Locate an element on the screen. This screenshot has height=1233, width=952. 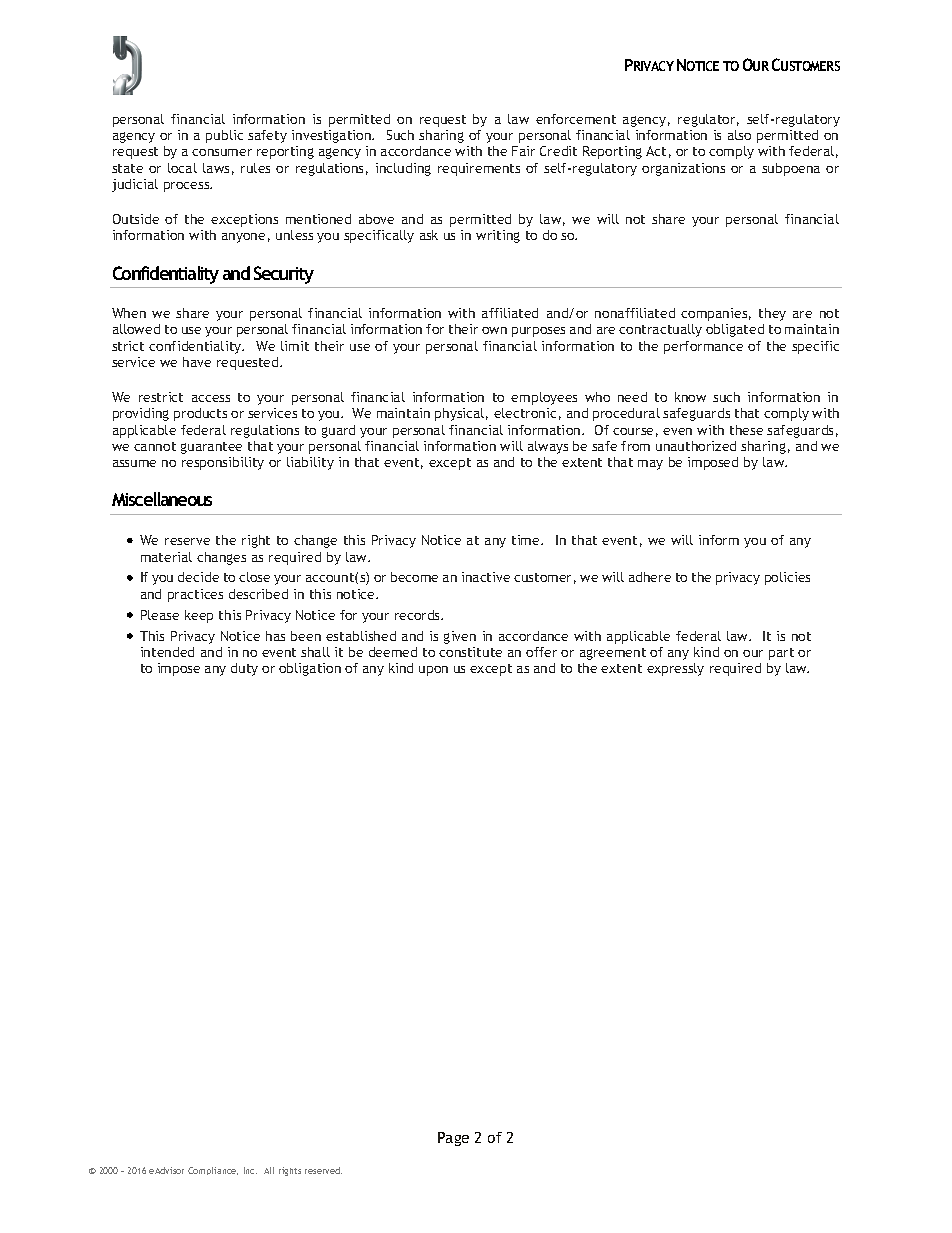
unauthorized is located at coordinates (696, 446).
